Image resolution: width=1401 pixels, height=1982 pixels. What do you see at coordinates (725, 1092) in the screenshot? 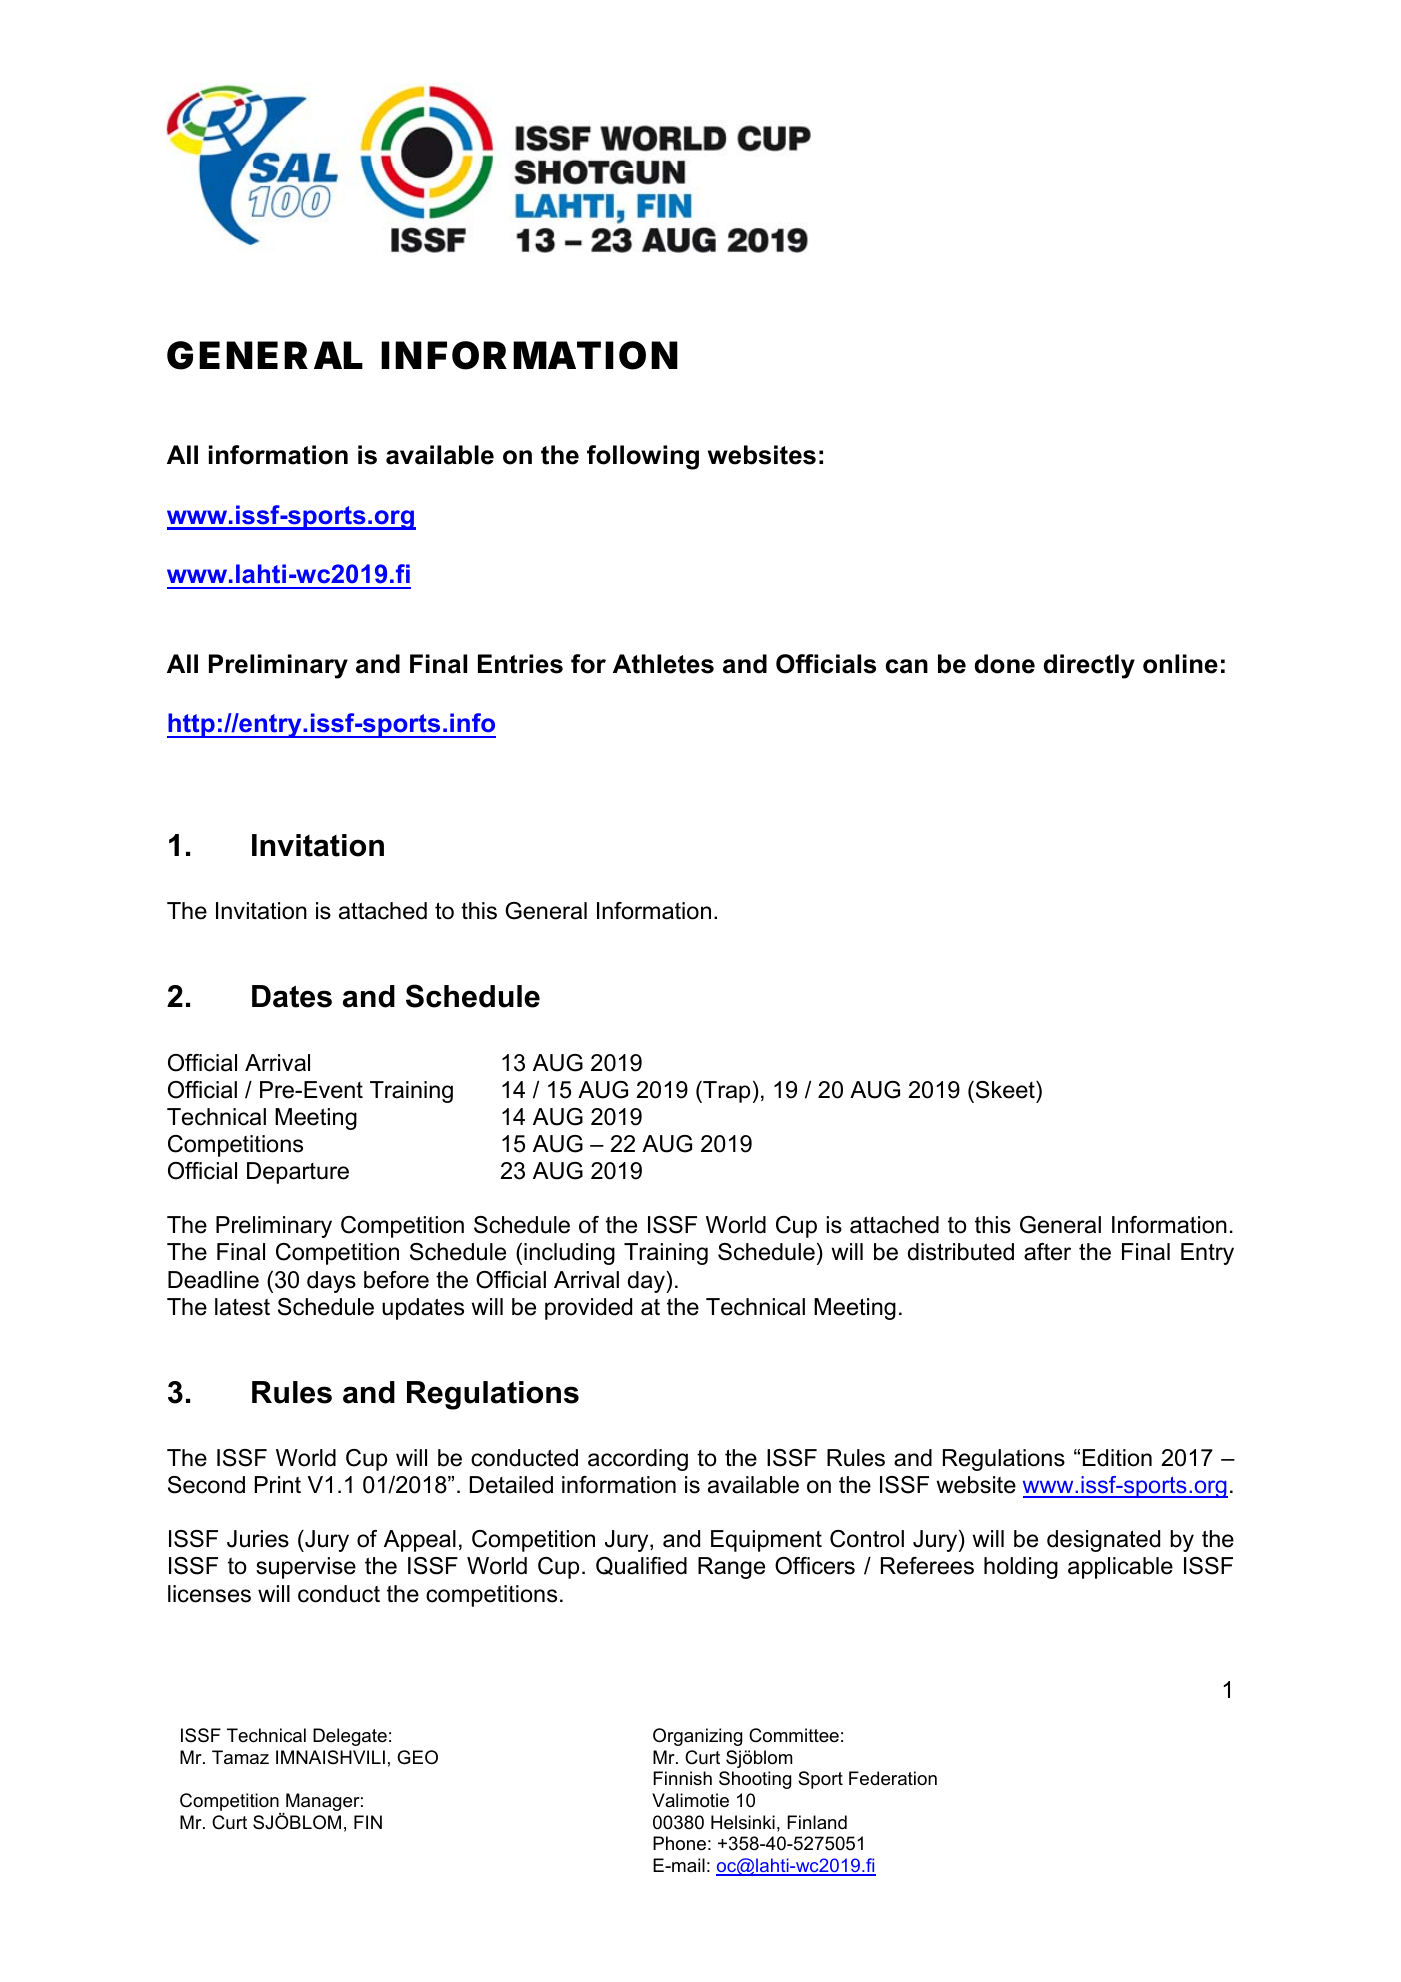
I see `Trap` at bounding box center [725, 1092].
